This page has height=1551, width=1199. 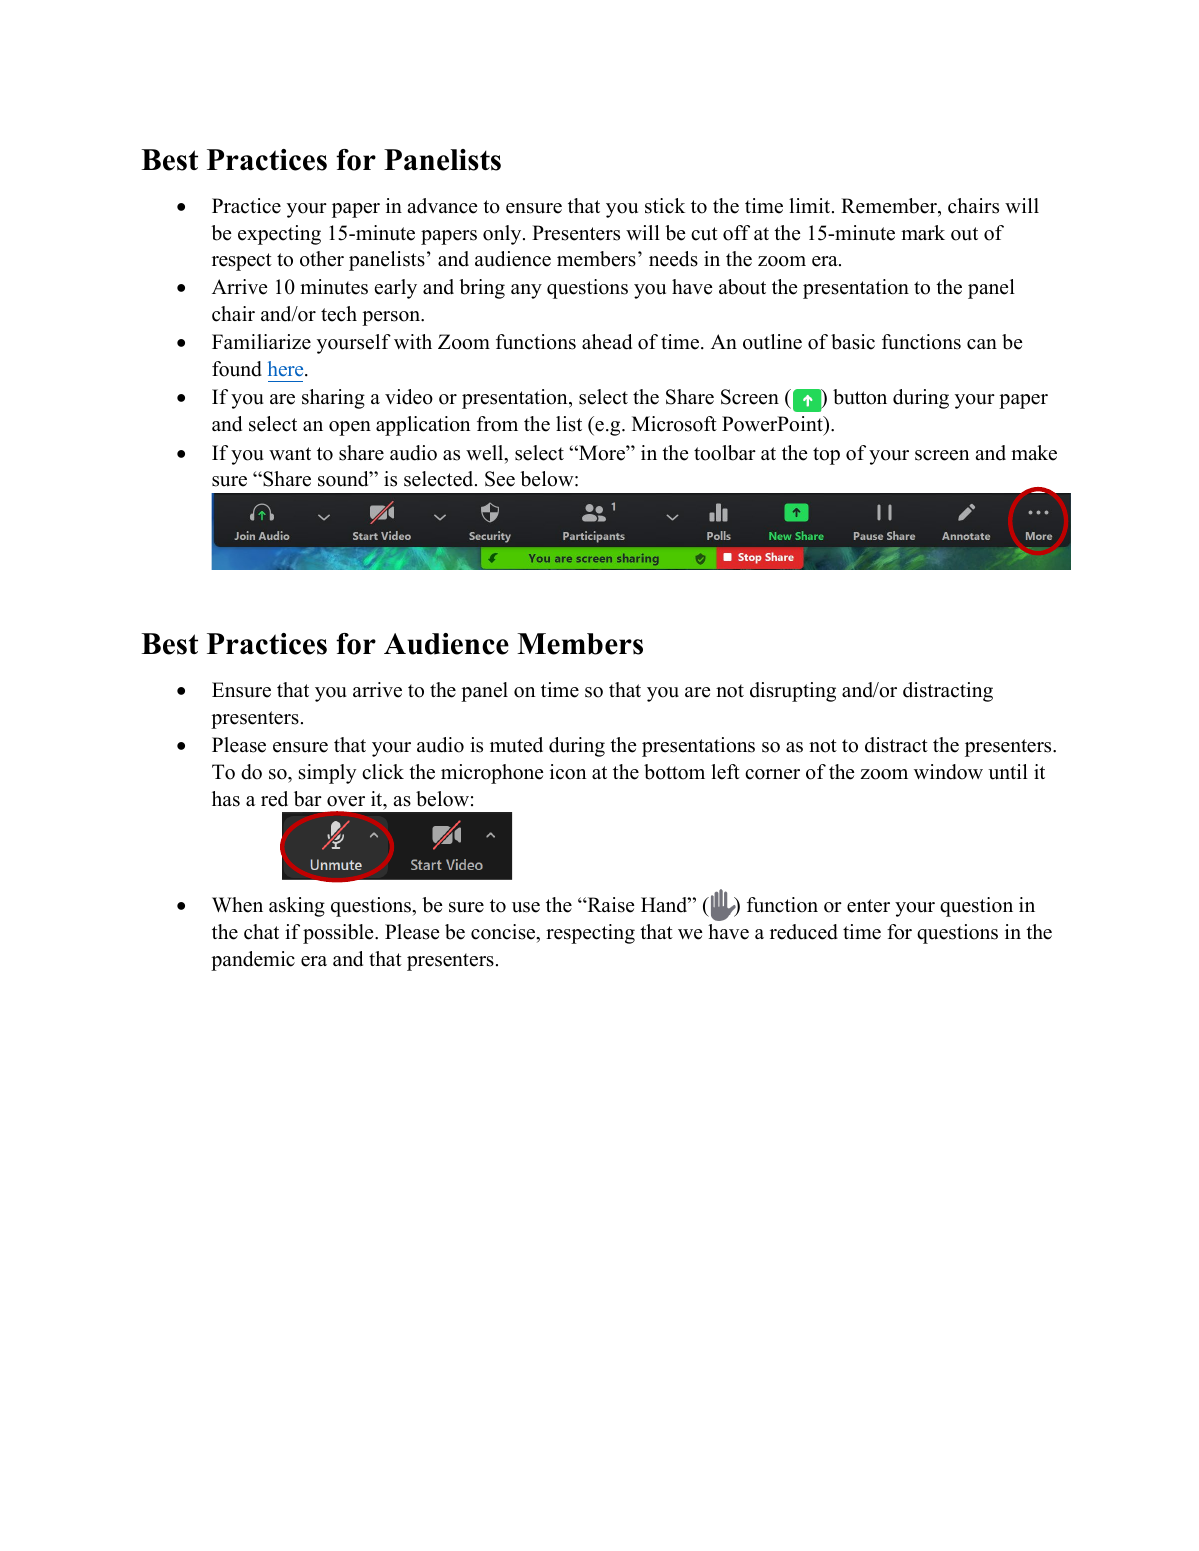 What do you see at coordinates (290, 453) in the page?
I see `want` at bounding box center [290, 453].
